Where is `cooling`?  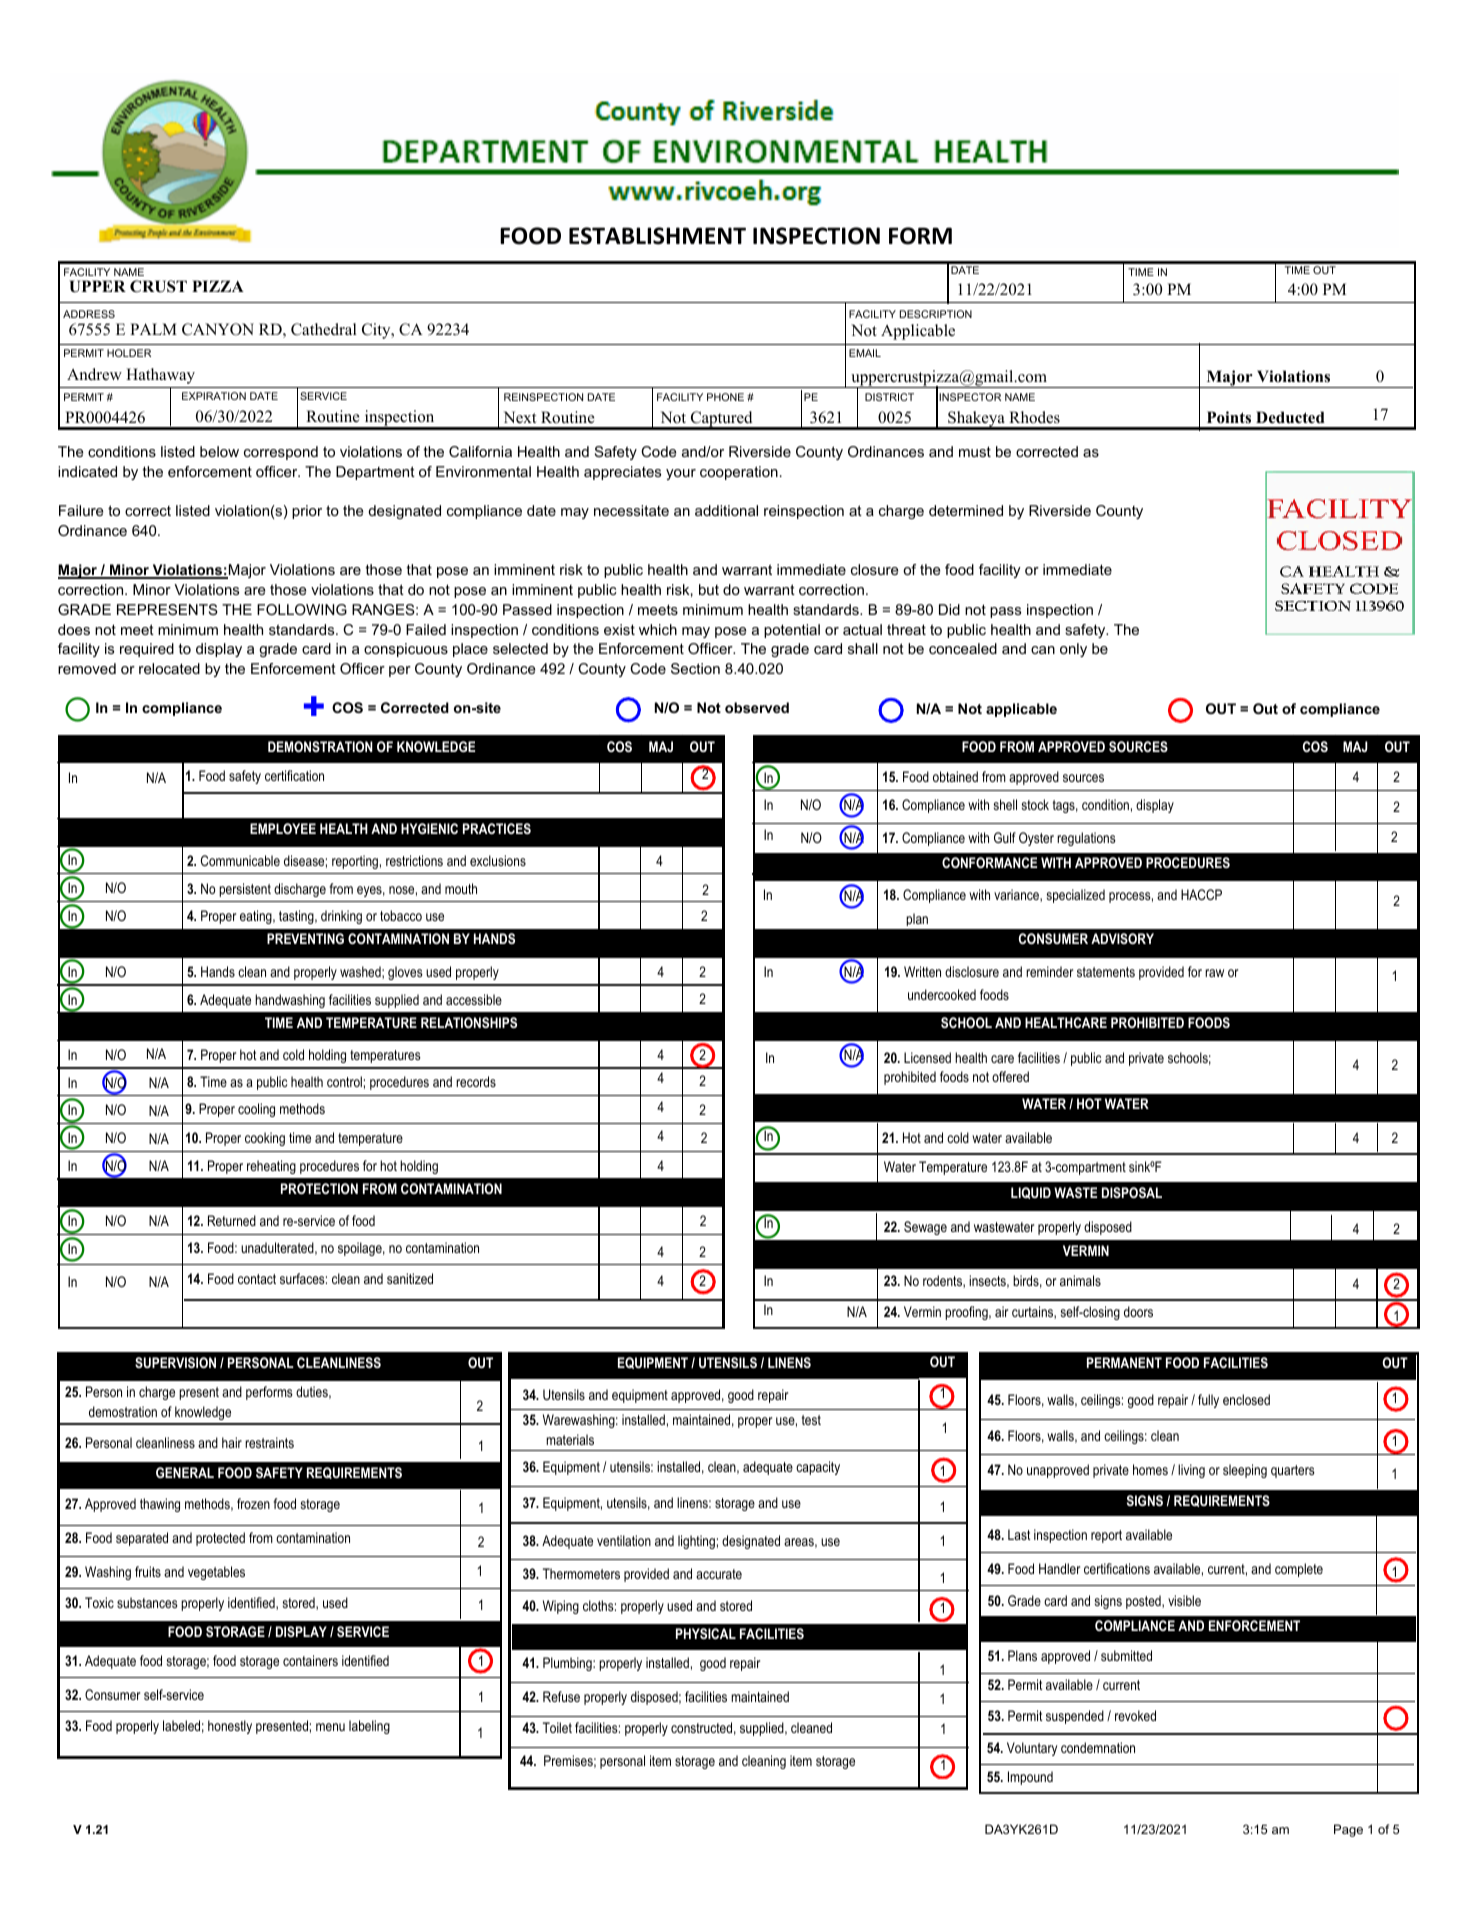 cooling is located at coordinates (256, 1110).
